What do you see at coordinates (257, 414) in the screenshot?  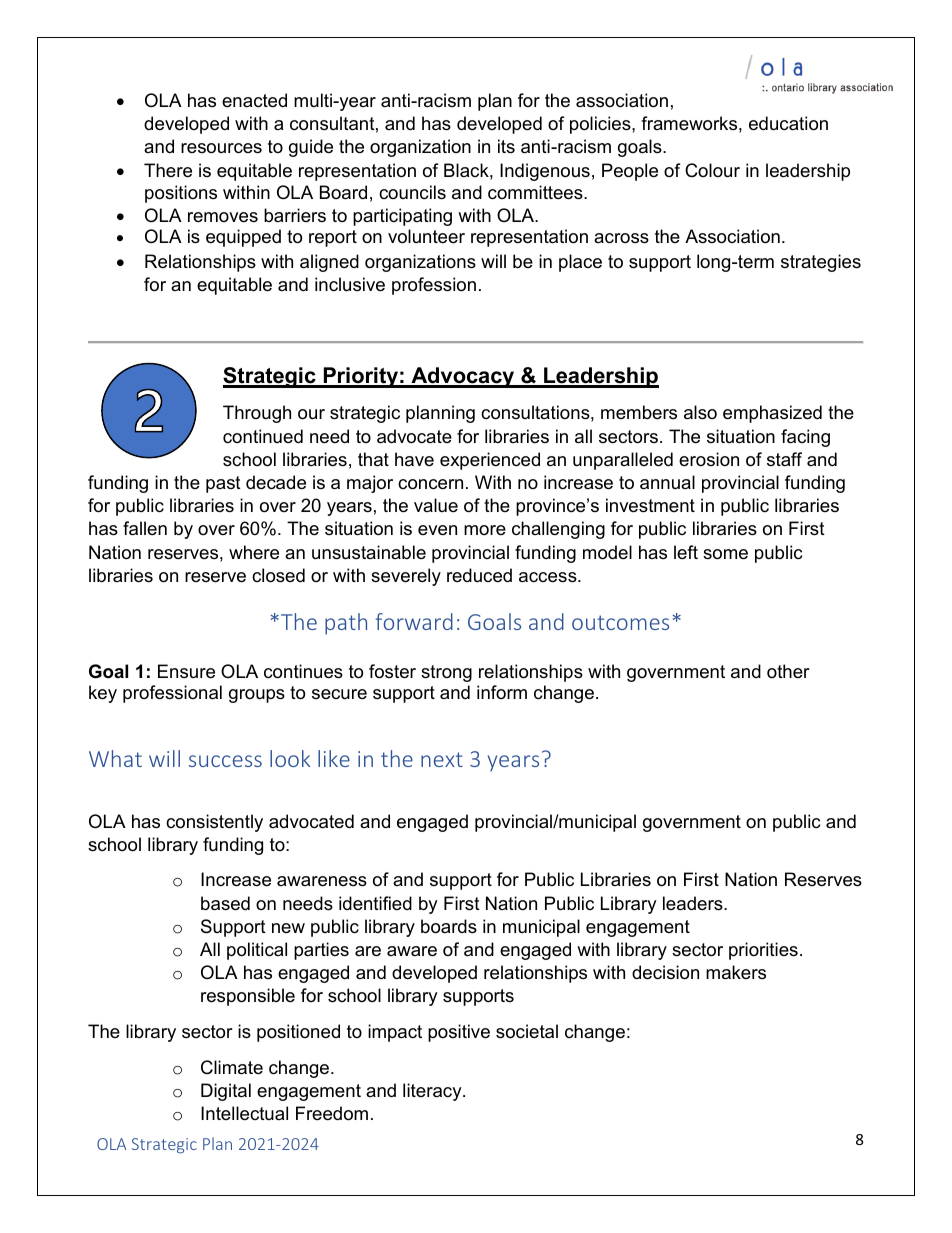 I see `Through` at bounding box center [257, 414].
